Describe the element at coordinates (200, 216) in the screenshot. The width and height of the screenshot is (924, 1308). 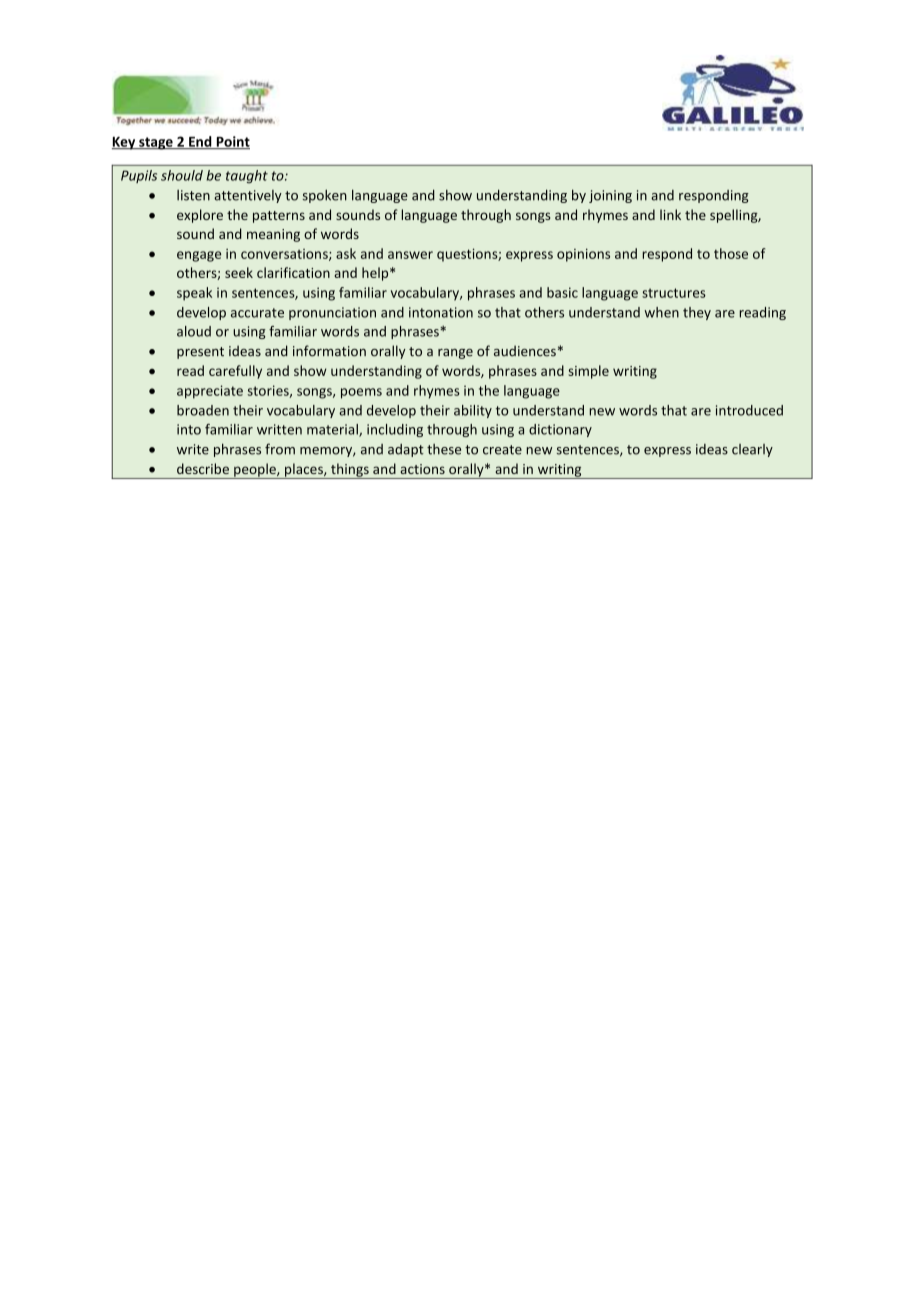
I see `explore` at that location.
